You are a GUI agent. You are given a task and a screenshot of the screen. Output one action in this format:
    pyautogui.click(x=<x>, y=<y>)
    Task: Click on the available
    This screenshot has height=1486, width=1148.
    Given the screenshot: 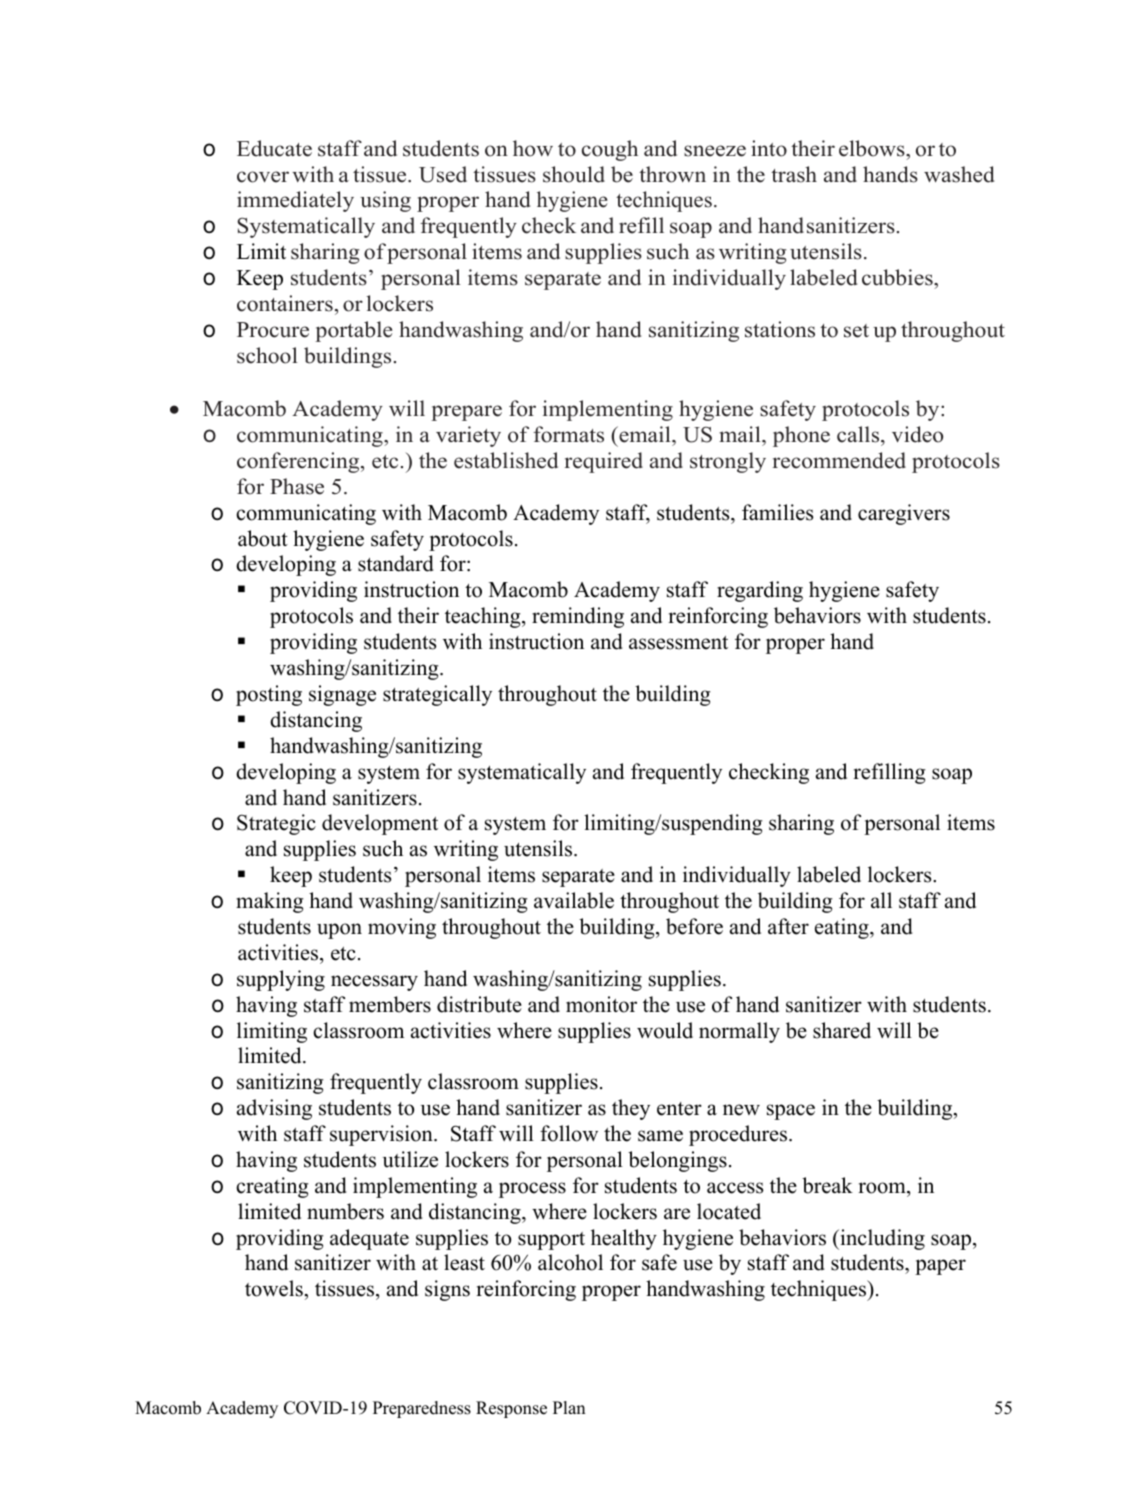 What is the action you would take?
    pyautogui.click(x=574, y=900)
